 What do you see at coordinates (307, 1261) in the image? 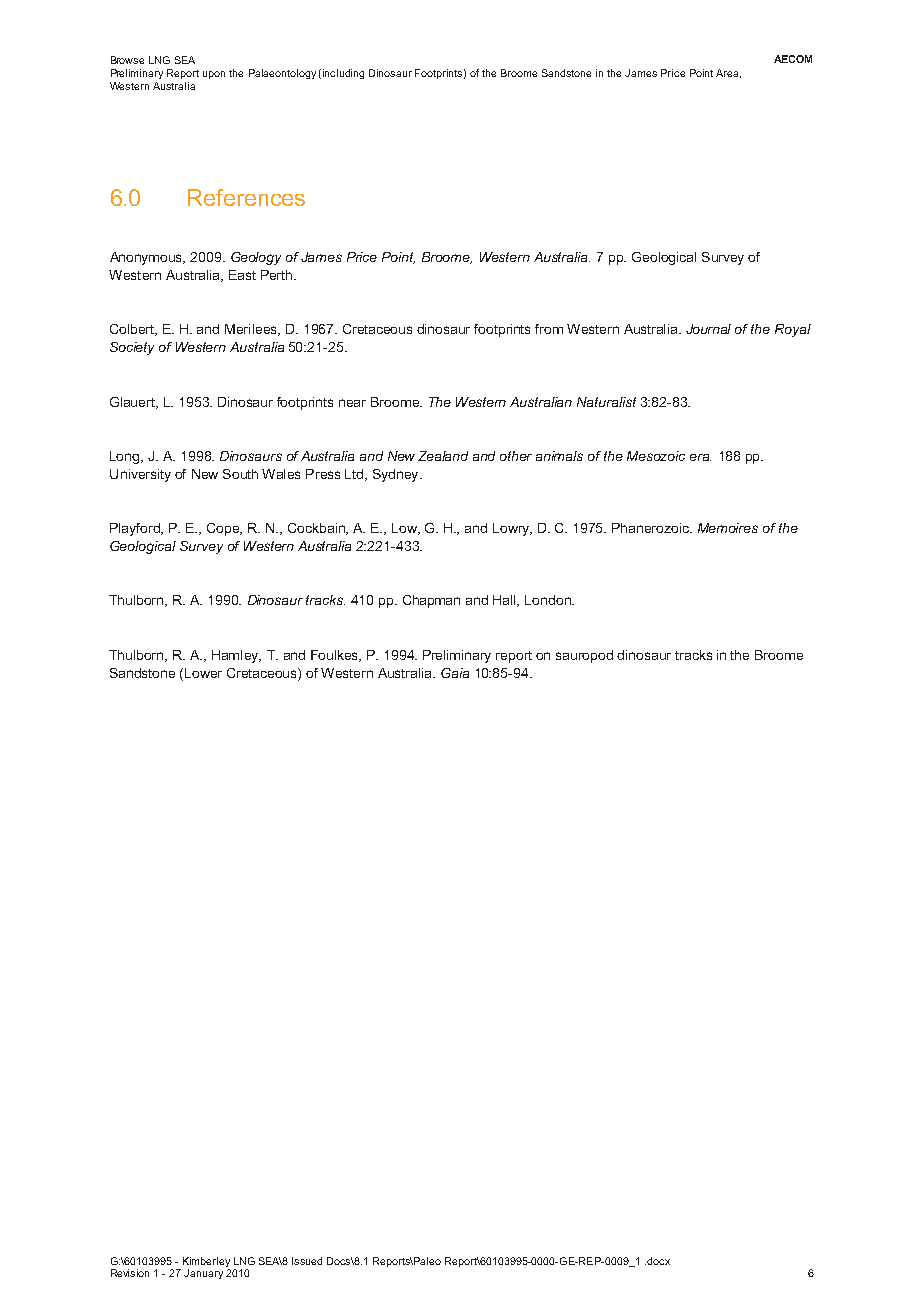
I see `Issued` at bounding box center [307, 1261].
